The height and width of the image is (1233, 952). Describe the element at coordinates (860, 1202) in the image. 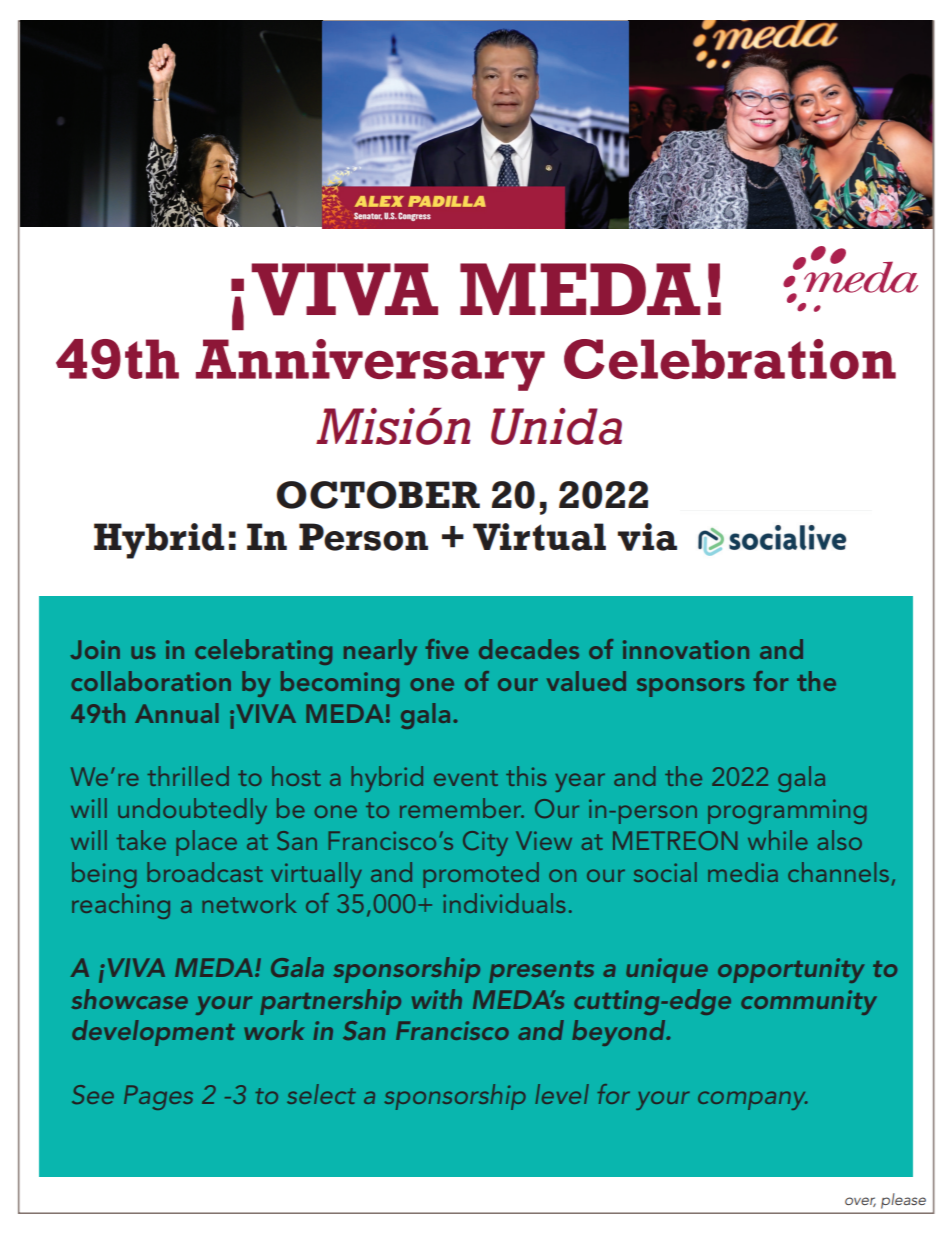

I see `over` at that location.
